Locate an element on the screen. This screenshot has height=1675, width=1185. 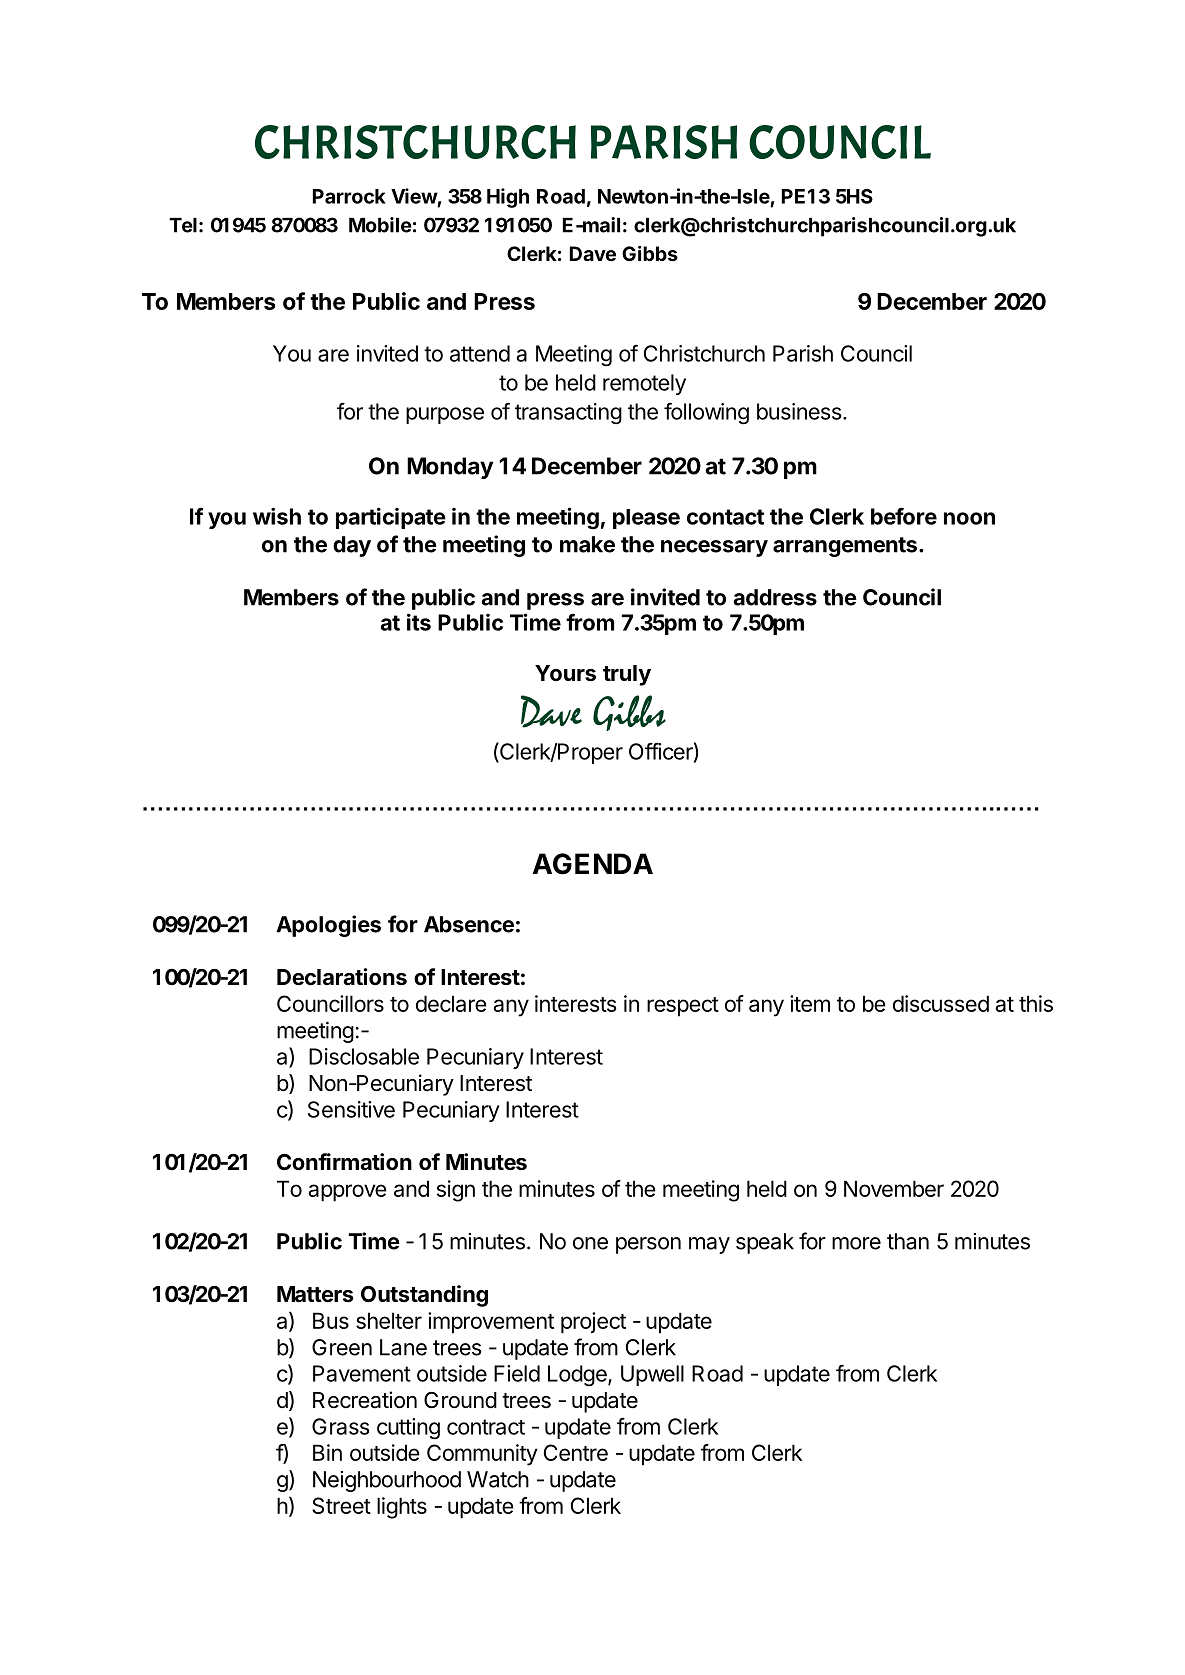
Mobile is located at coordinates (380, 225).
